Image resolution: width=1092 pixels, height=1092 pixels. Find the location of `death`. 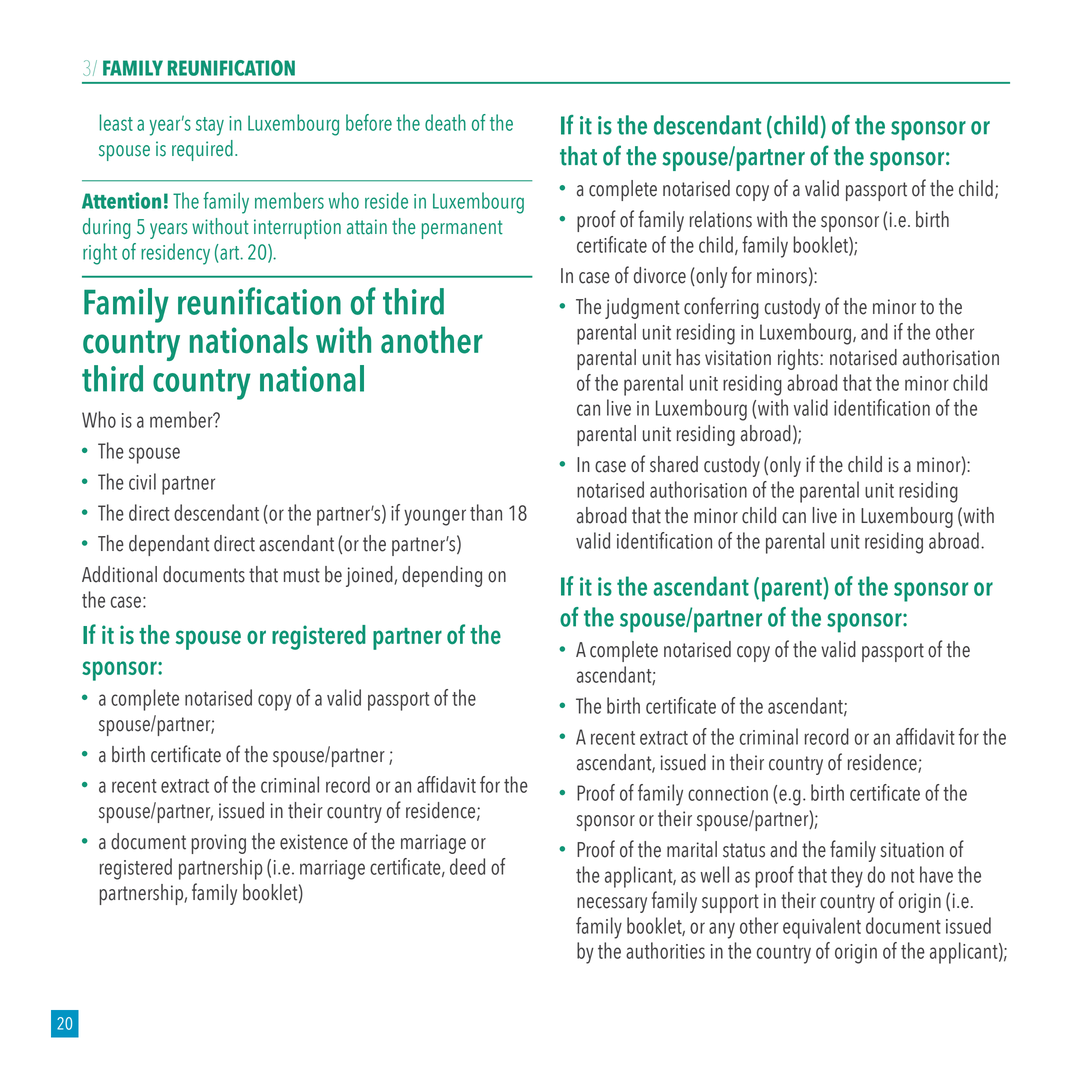

death is located at coordinates (445, 122).
